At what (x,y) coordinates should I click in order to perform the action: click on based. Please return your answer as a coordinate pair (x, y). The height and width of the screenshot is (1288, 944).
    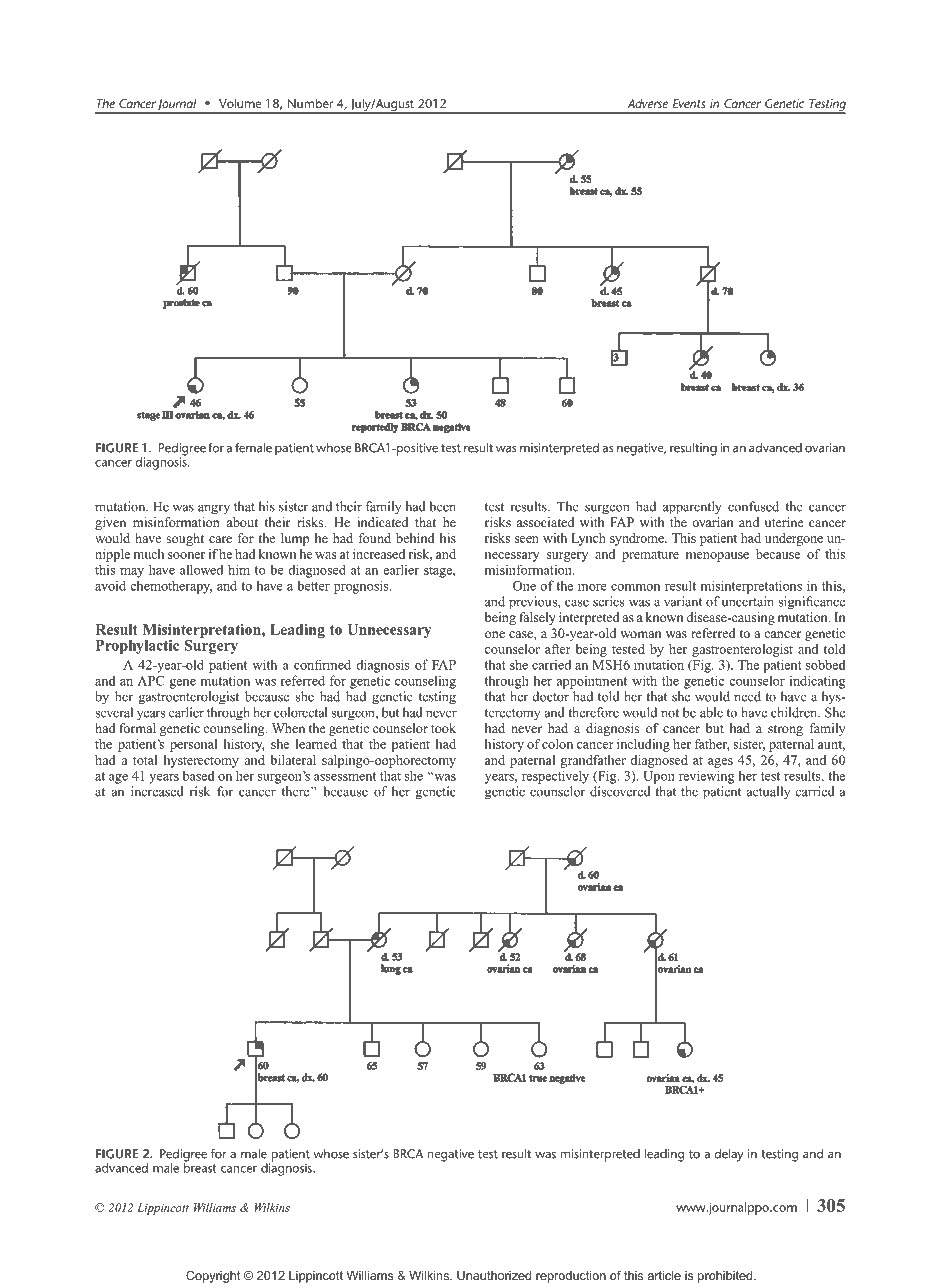
    Looking at the image, I should click on (198, 775).
